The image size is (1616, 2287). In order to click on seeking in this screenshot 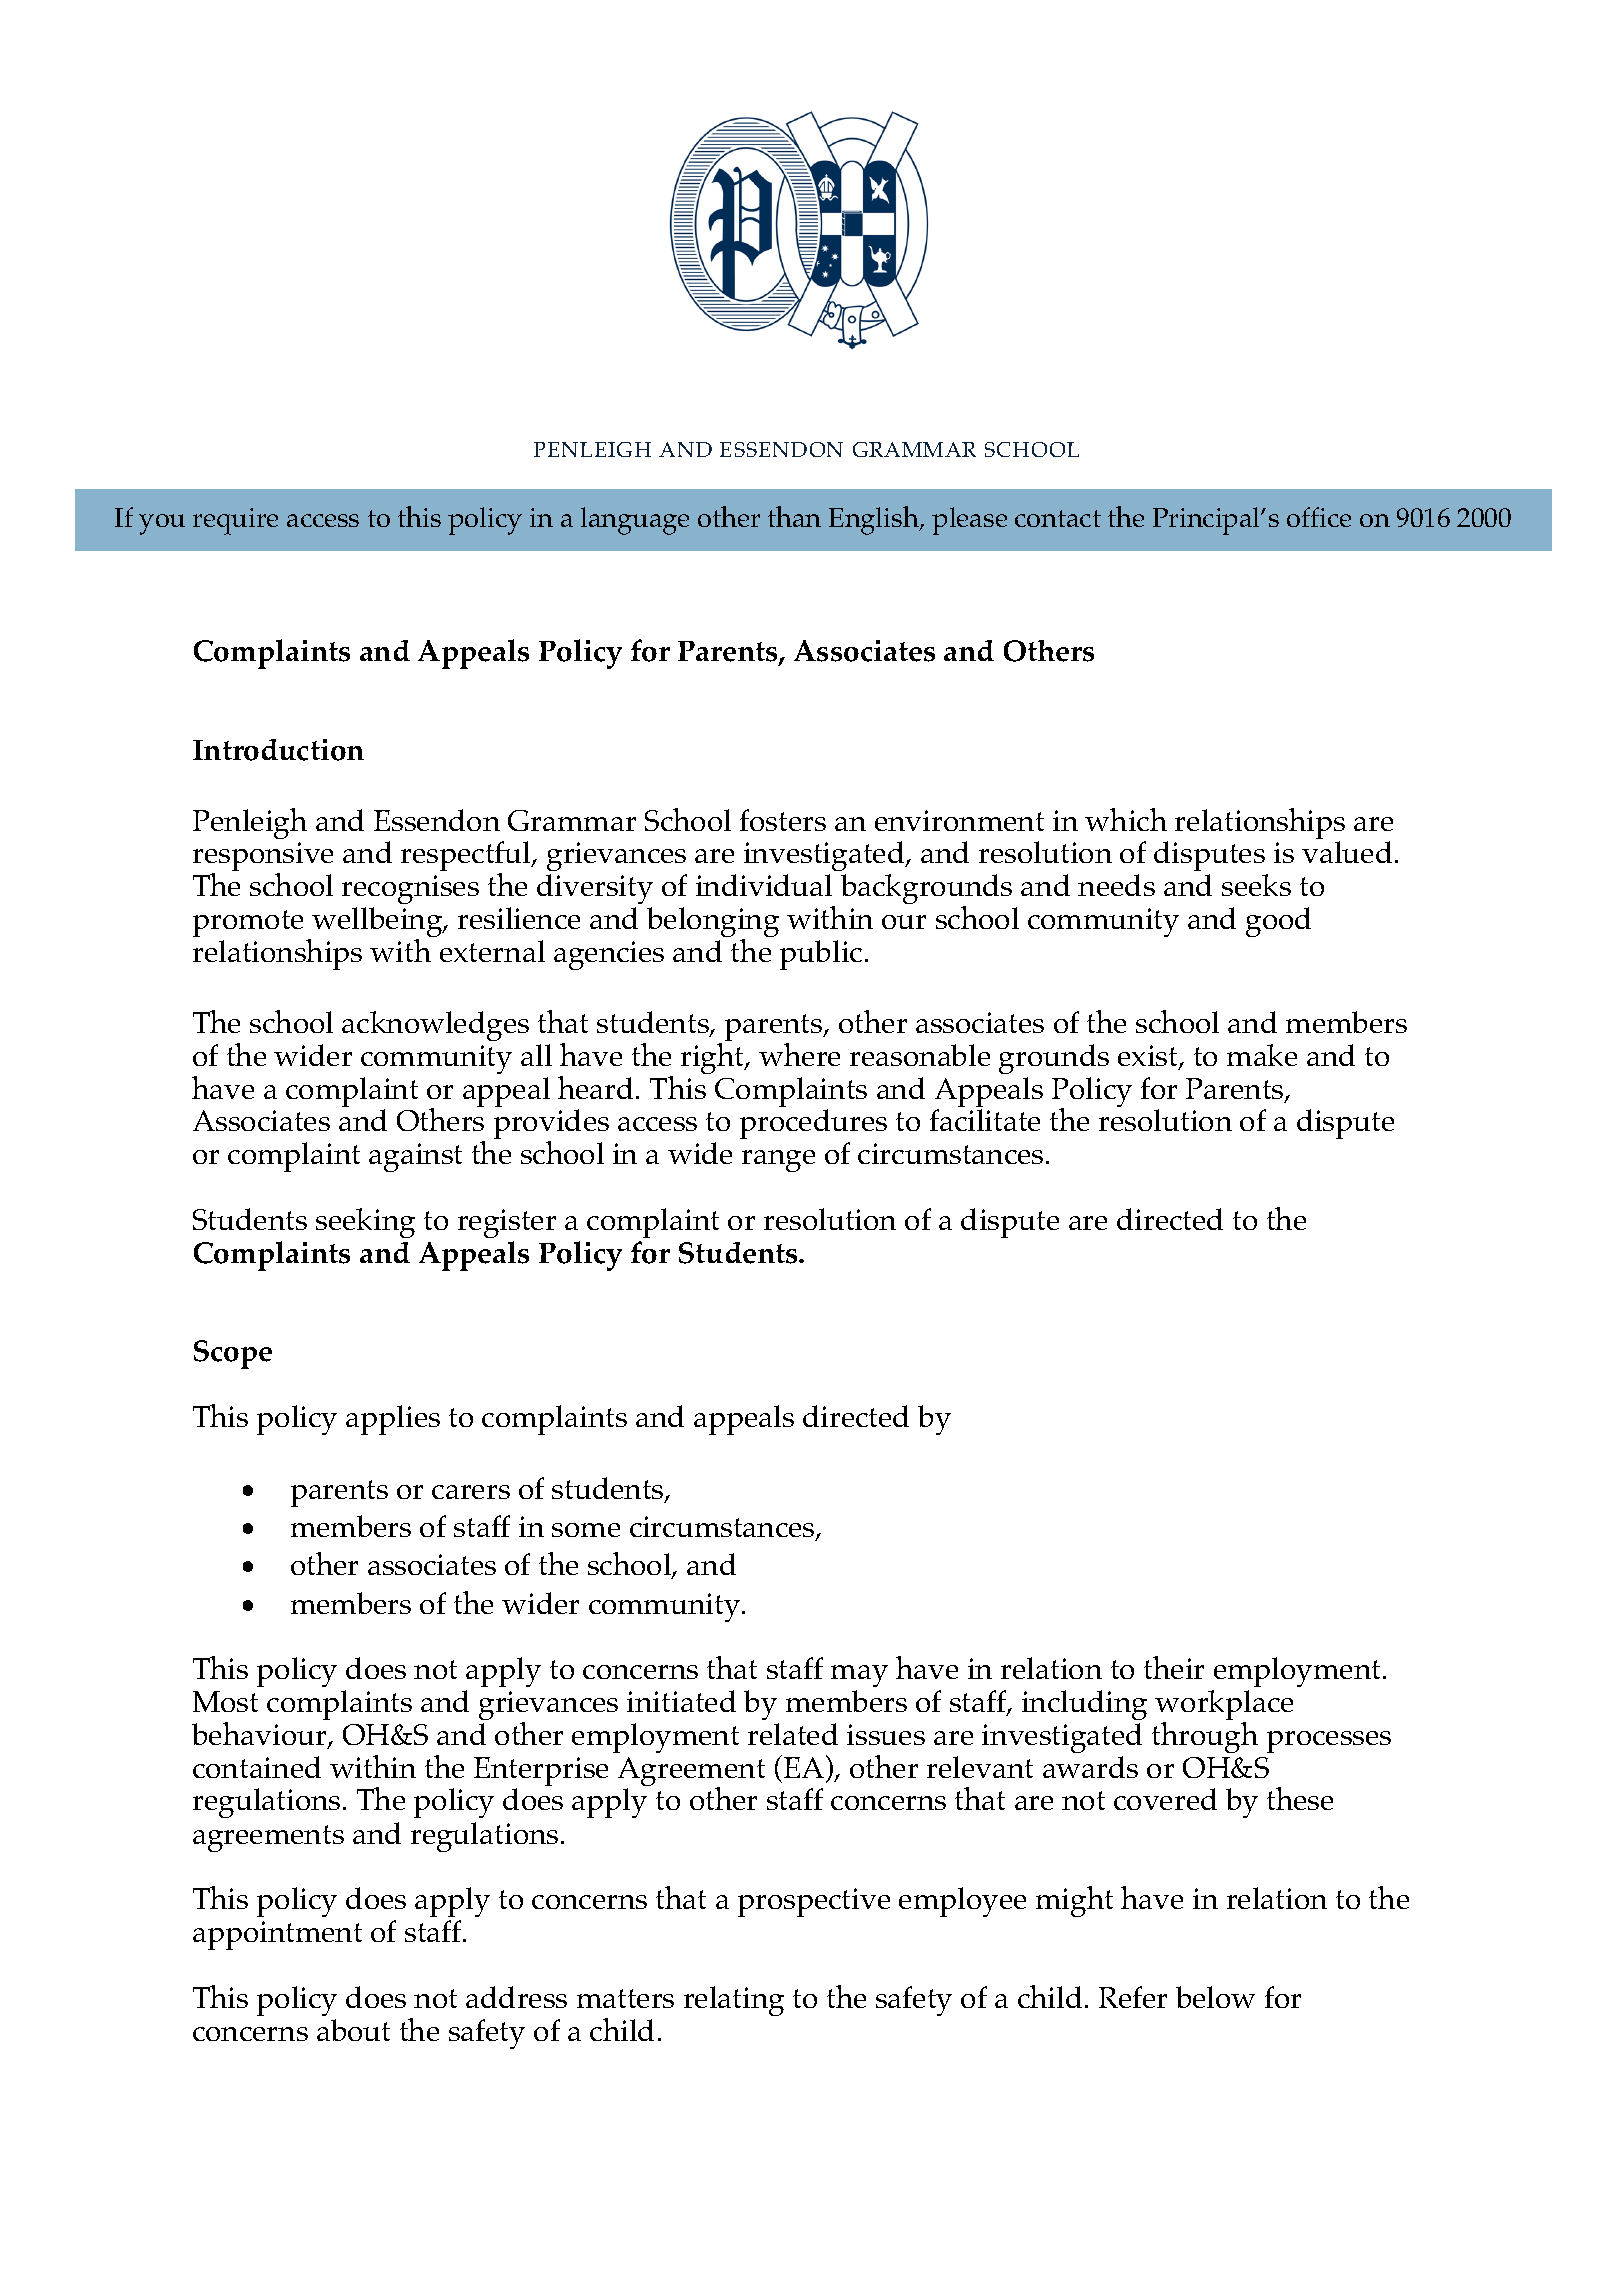, I will do `click(365, 1223)`.
